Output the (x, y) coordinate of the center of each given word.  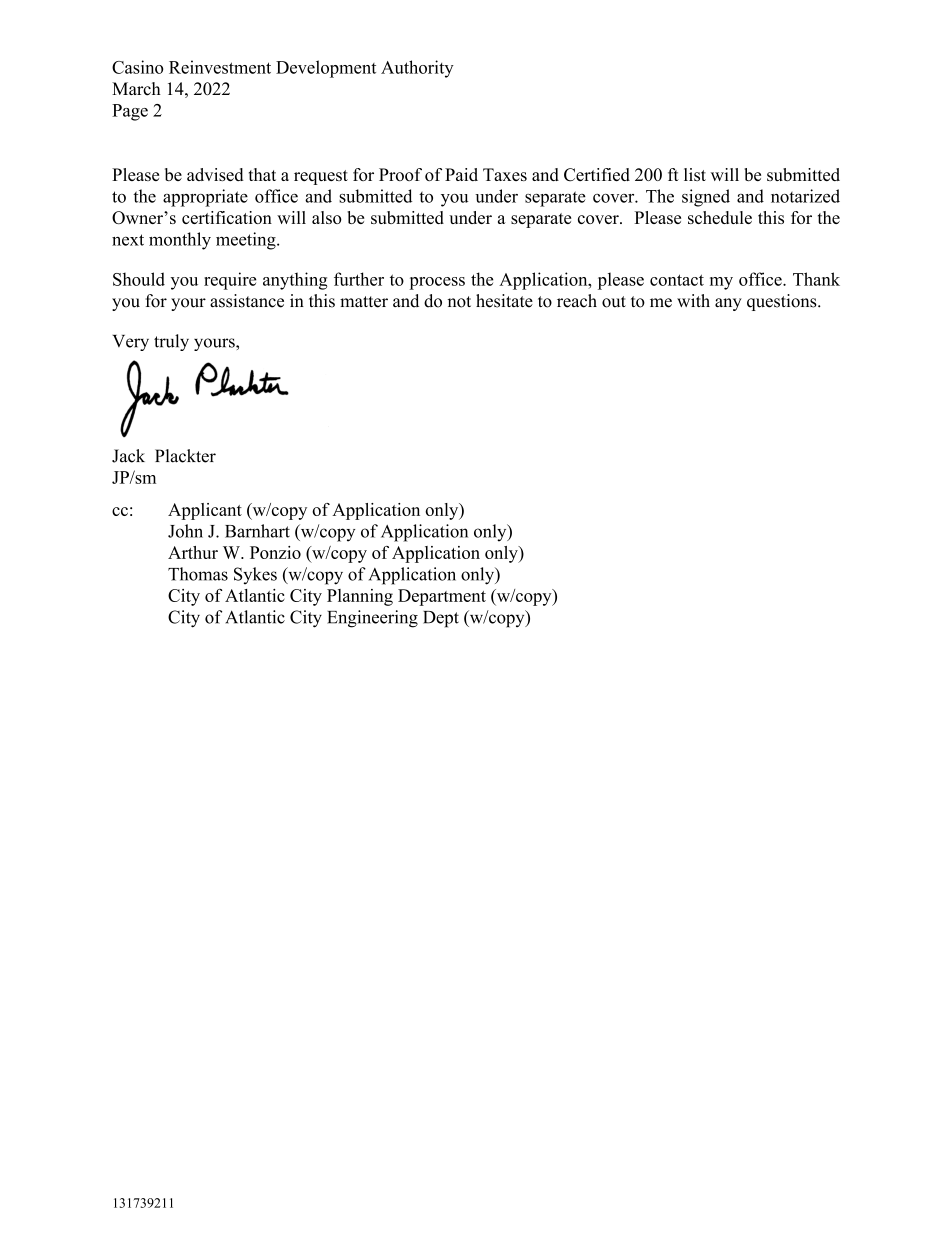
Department (442, 597)
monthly (180, 241)
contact (677, 280)
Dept (441, 619)
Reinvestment (220, 67)
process (437, 283)
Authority (417, 69)
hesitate (504, 301)
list (695, 174)
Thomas (198, 574)
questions (783, 302)
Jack (128, 456)
